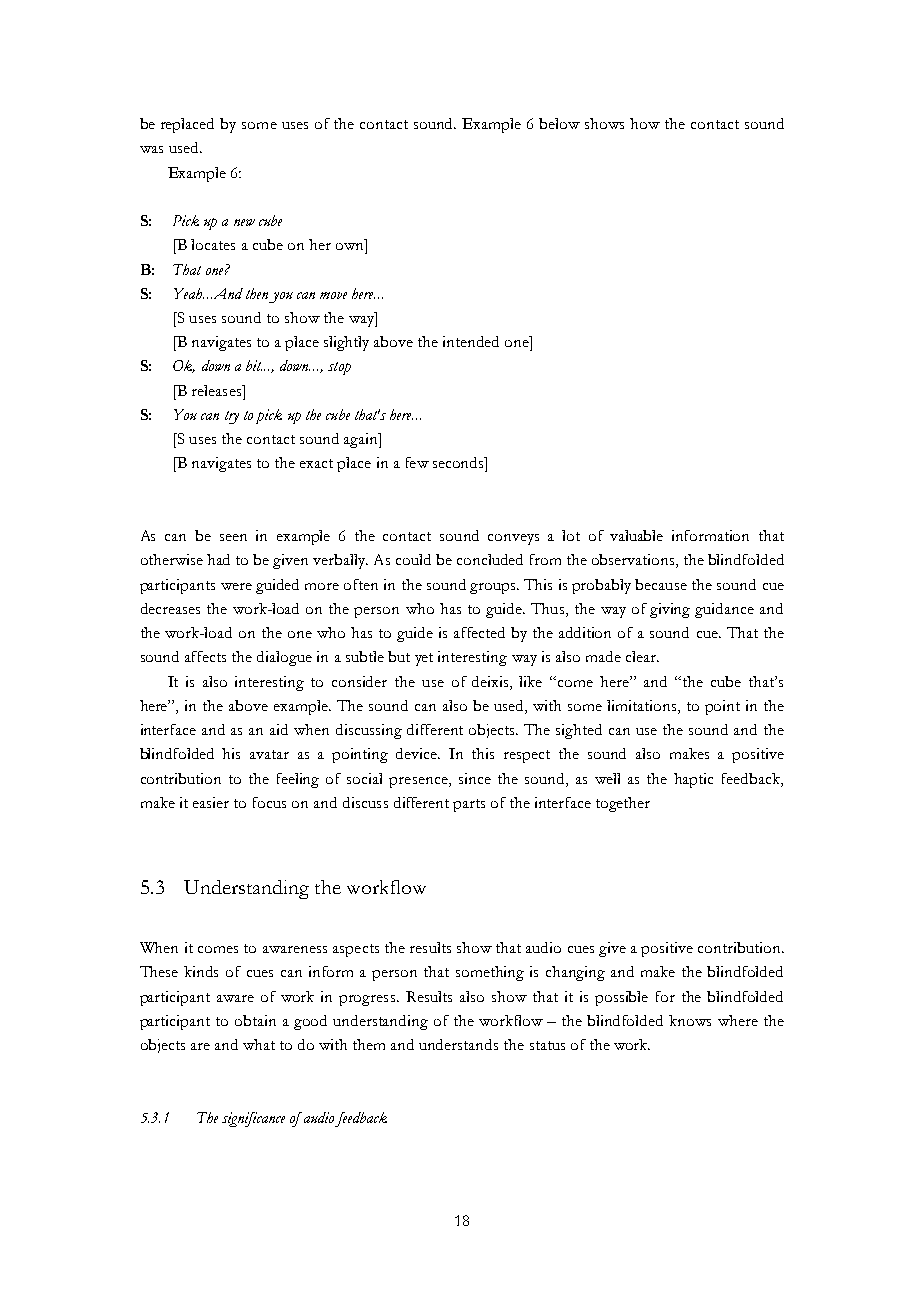 This image has width=924, height=1308. I want to click on below, so click(559, 123).
